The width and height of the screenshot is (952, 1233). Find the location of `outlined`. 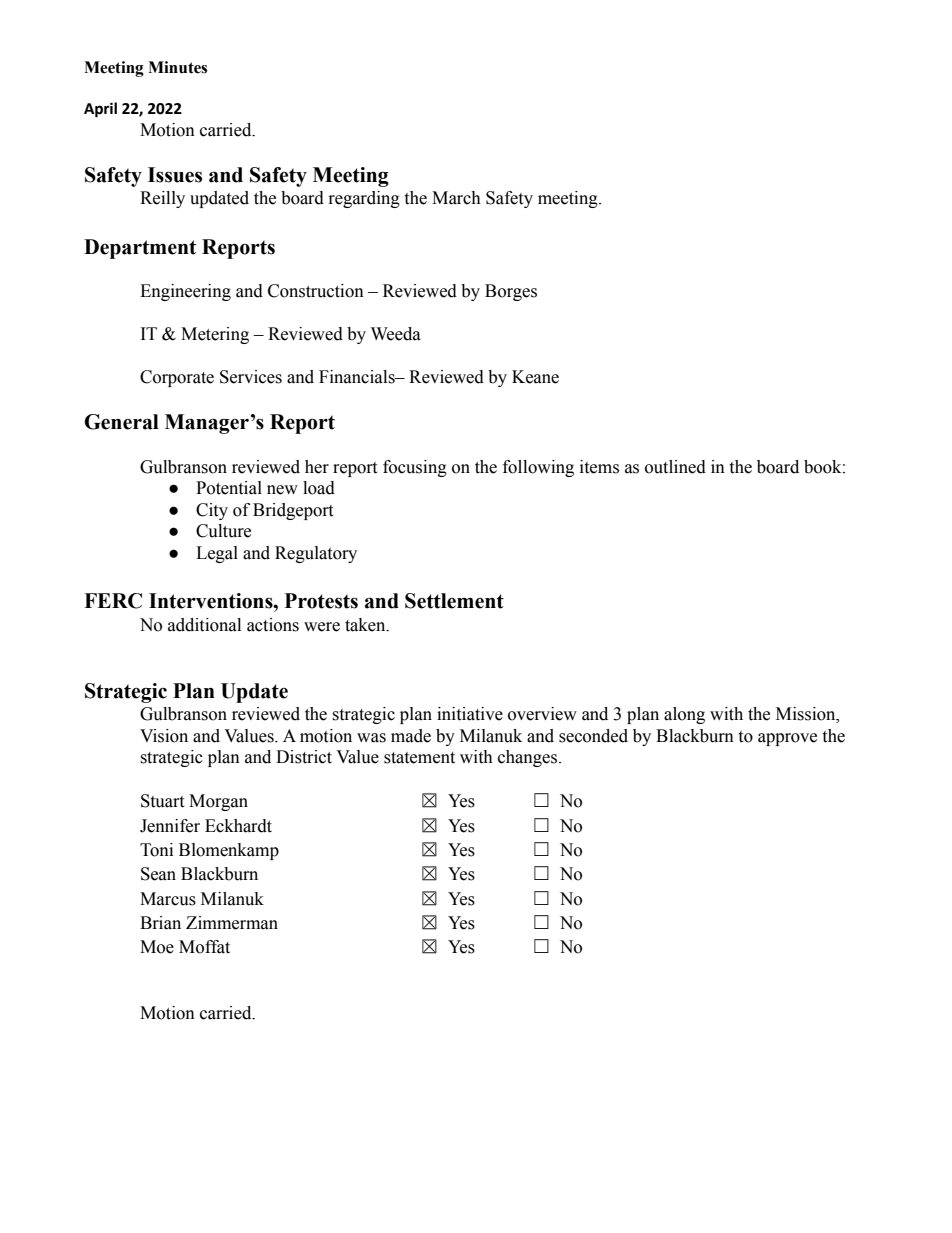

outlined is located at coordinates (675, 467).
